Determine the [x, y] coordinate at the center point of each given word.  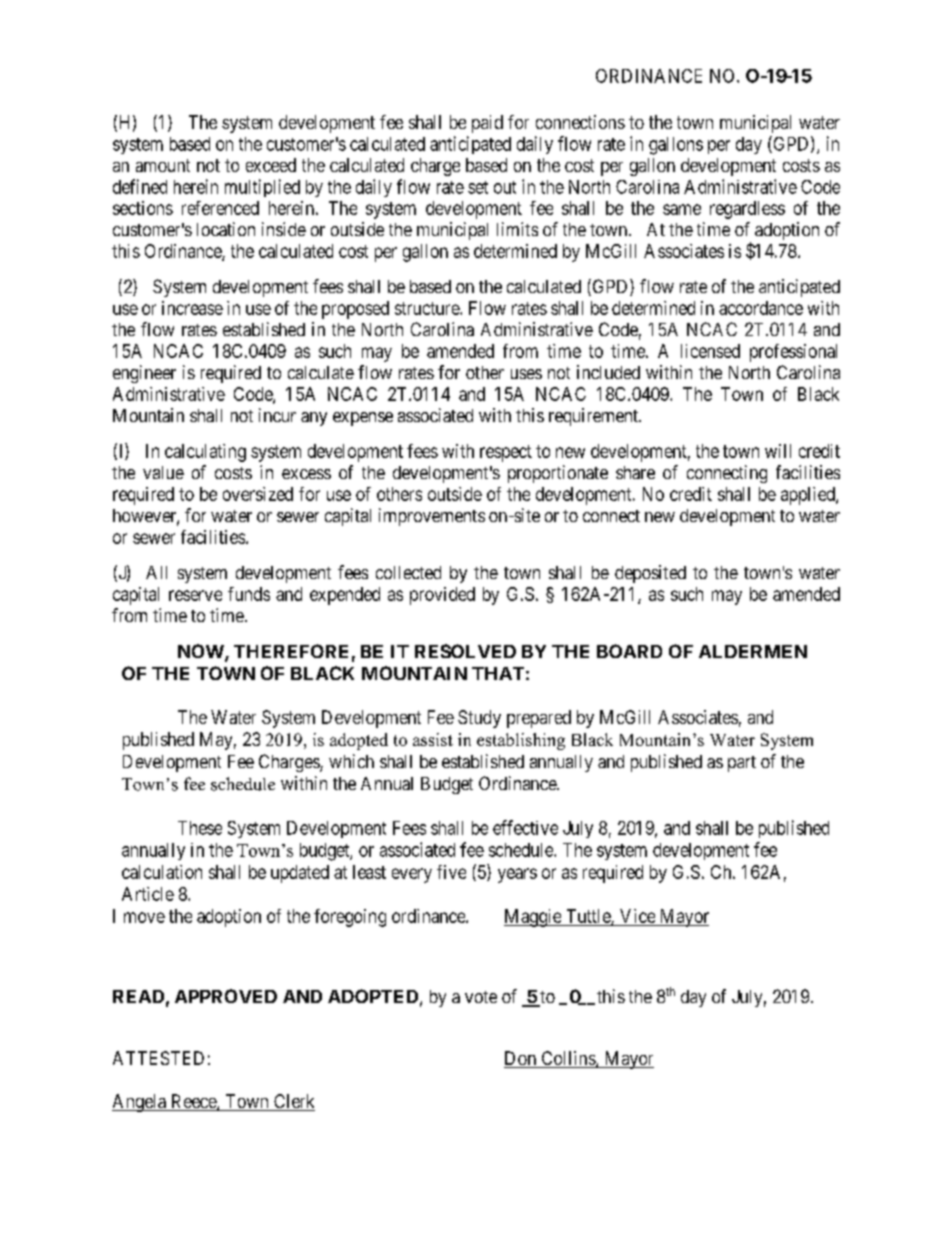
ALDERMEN [753, 651]
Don [521, 1059]
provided [442, 596]
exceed [271, 165]
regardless [747, 210]
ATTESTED [158, 1058]
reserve [195, 595]
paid [487, 124]
